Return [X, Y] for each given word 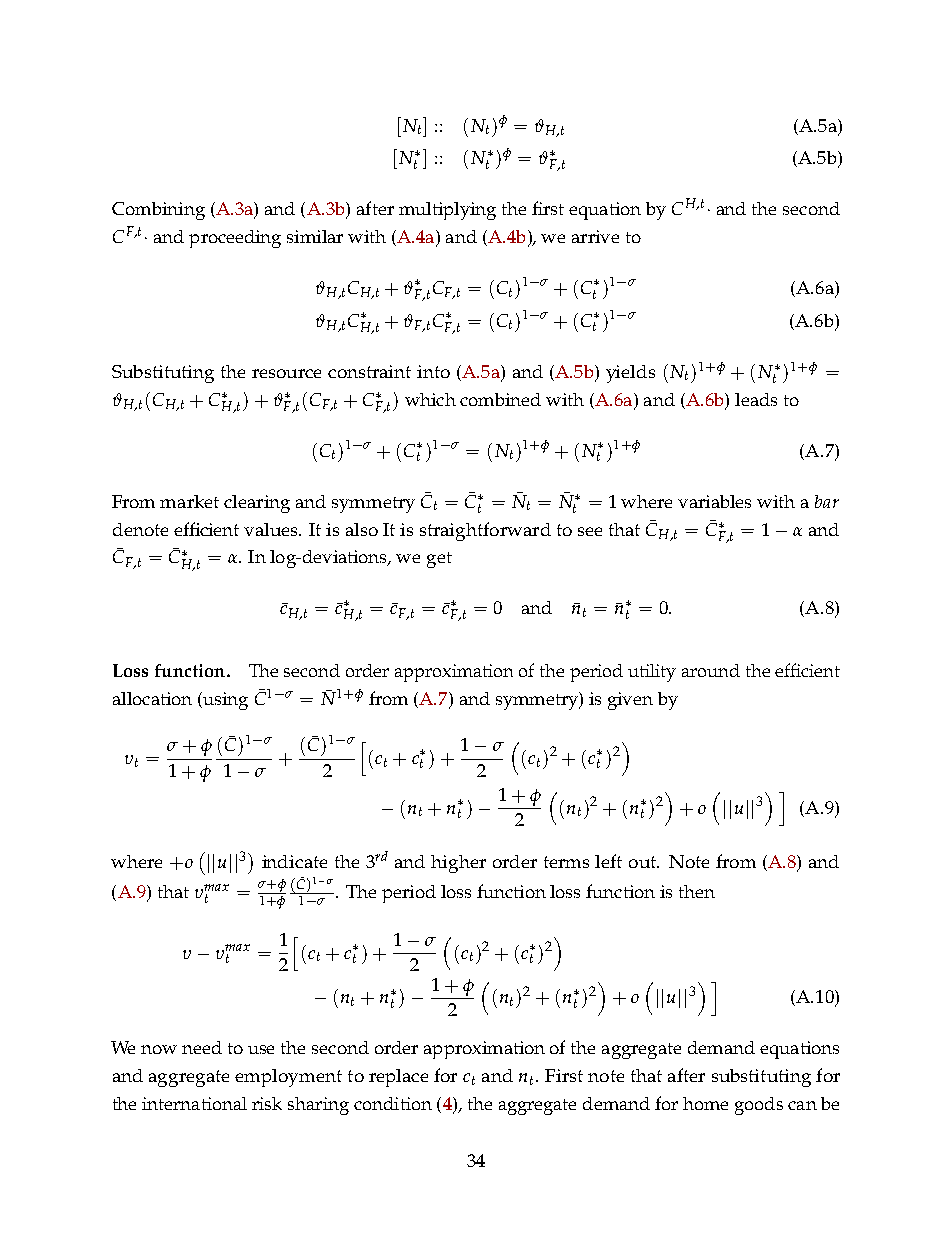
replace [398, 1078]
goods [759, 1106]
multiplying [447, 211]
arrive [595, 236]
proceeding [235, 239]
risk [267, 1103]
